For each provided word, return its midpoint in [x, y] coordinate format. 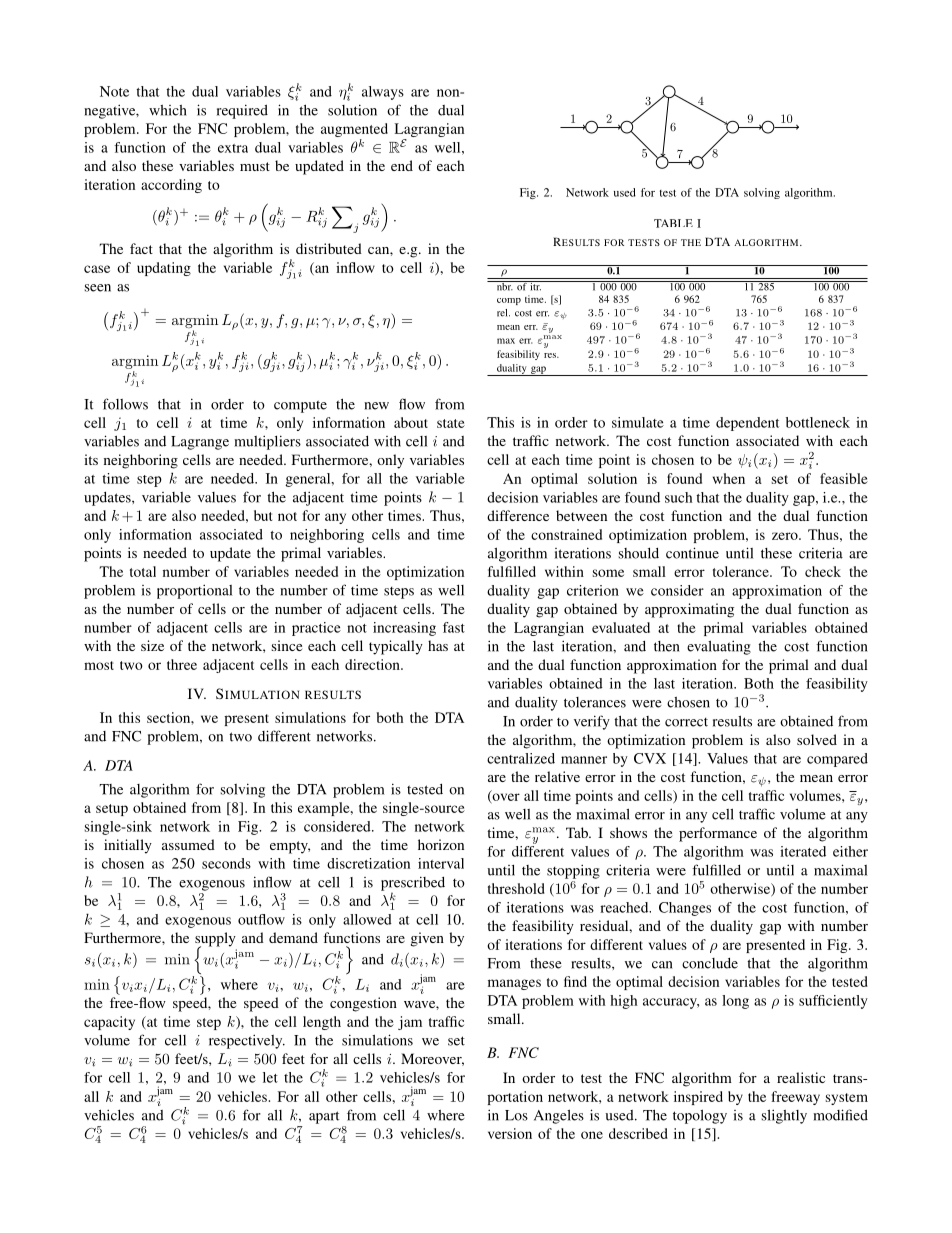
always [383, 93]
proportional [194, 591]
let [270, 1077]
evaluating [719, 647]
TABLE [673, 223]
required [242, 111]
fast [454, 627]
